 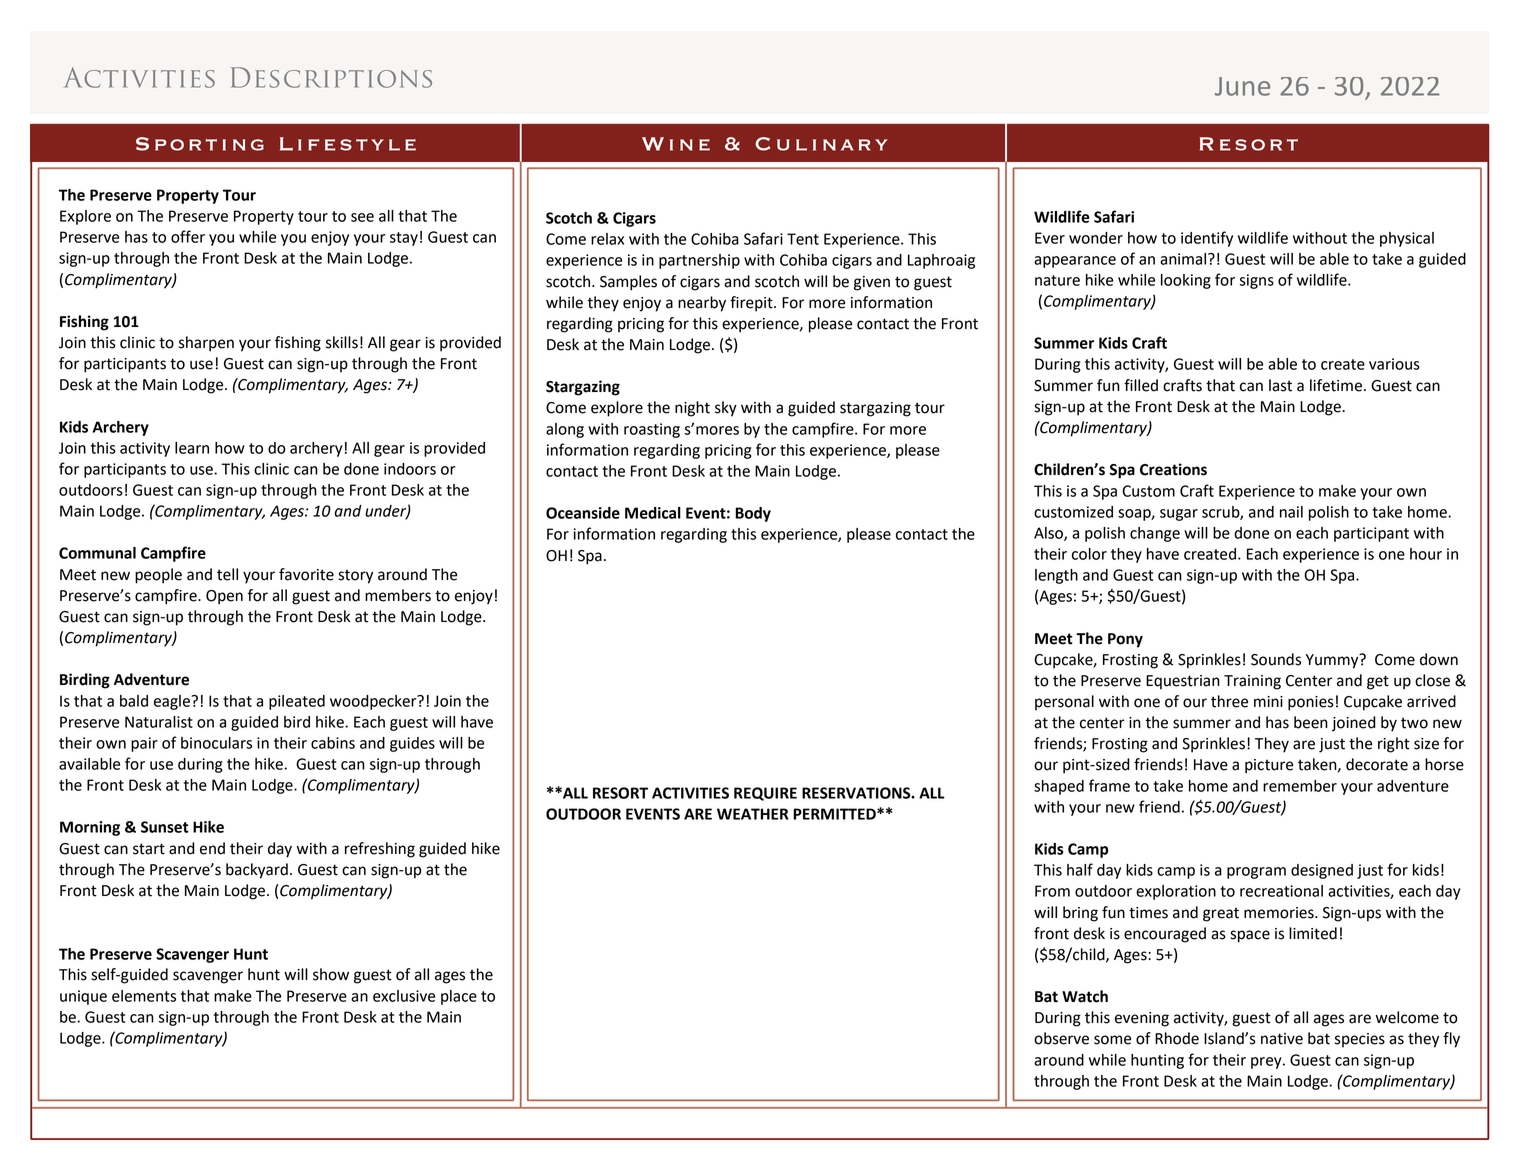 I want to click on elements, so click(x=144, y=996).
